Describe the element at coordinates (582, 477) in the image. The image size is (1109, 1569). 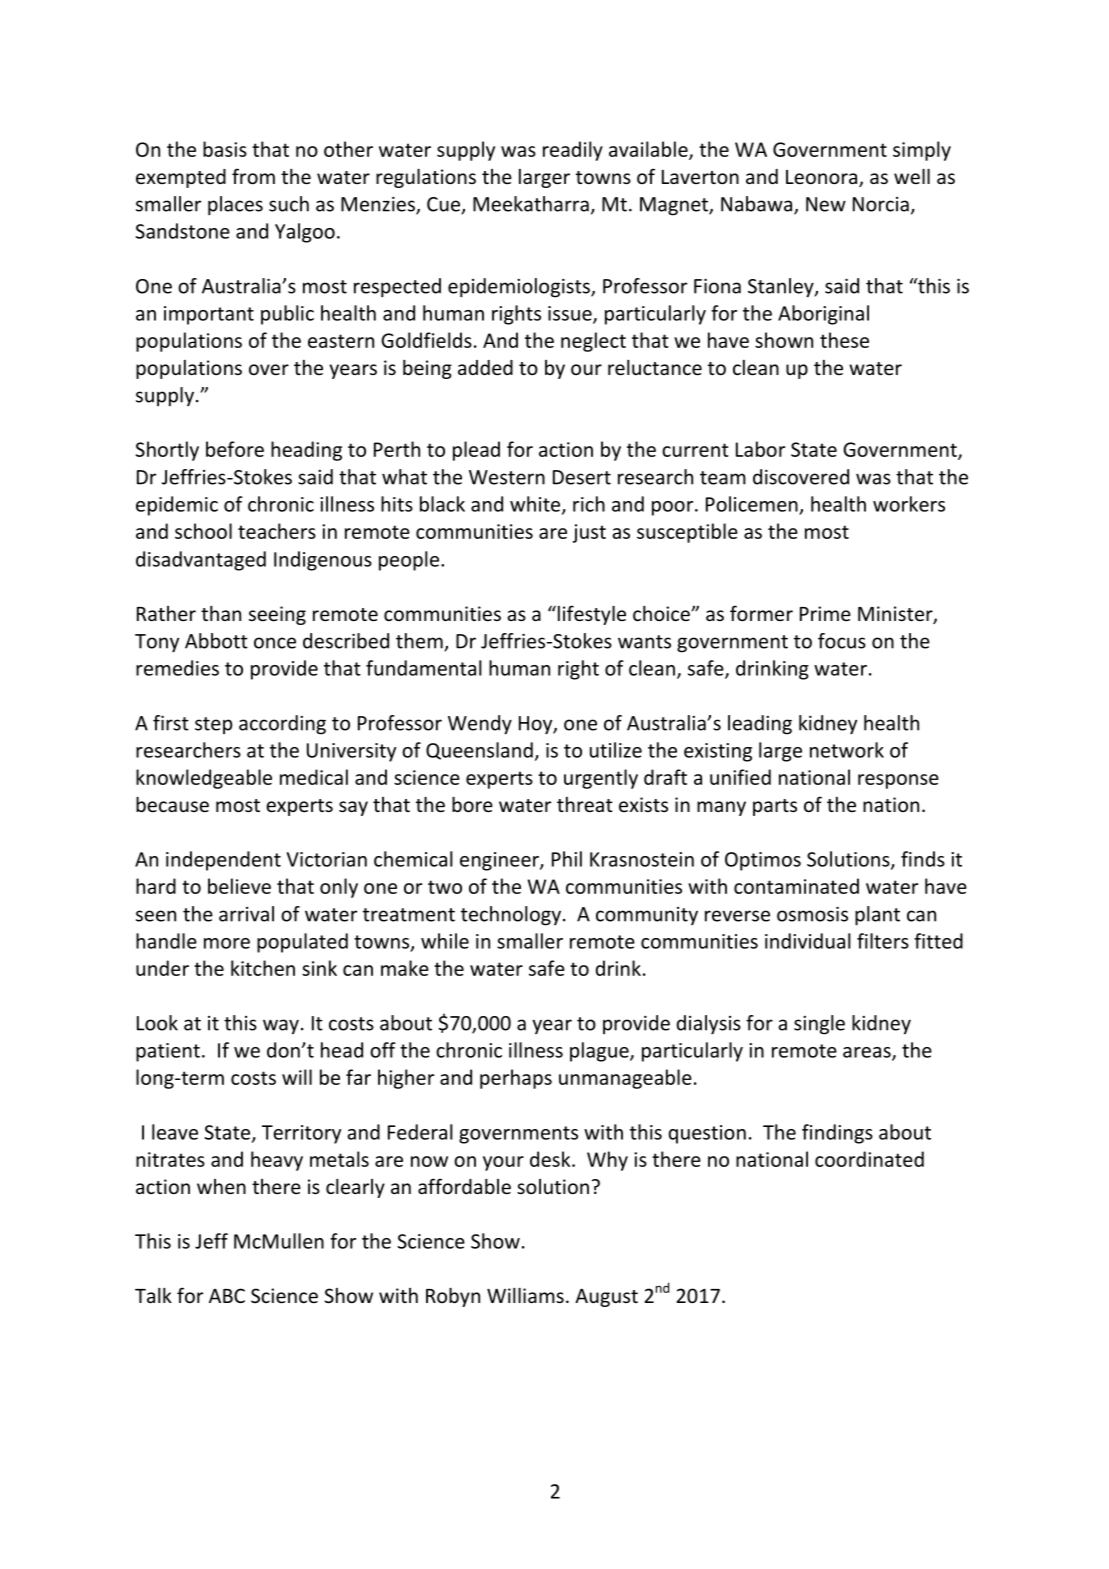
I see `Desert` at that location.
